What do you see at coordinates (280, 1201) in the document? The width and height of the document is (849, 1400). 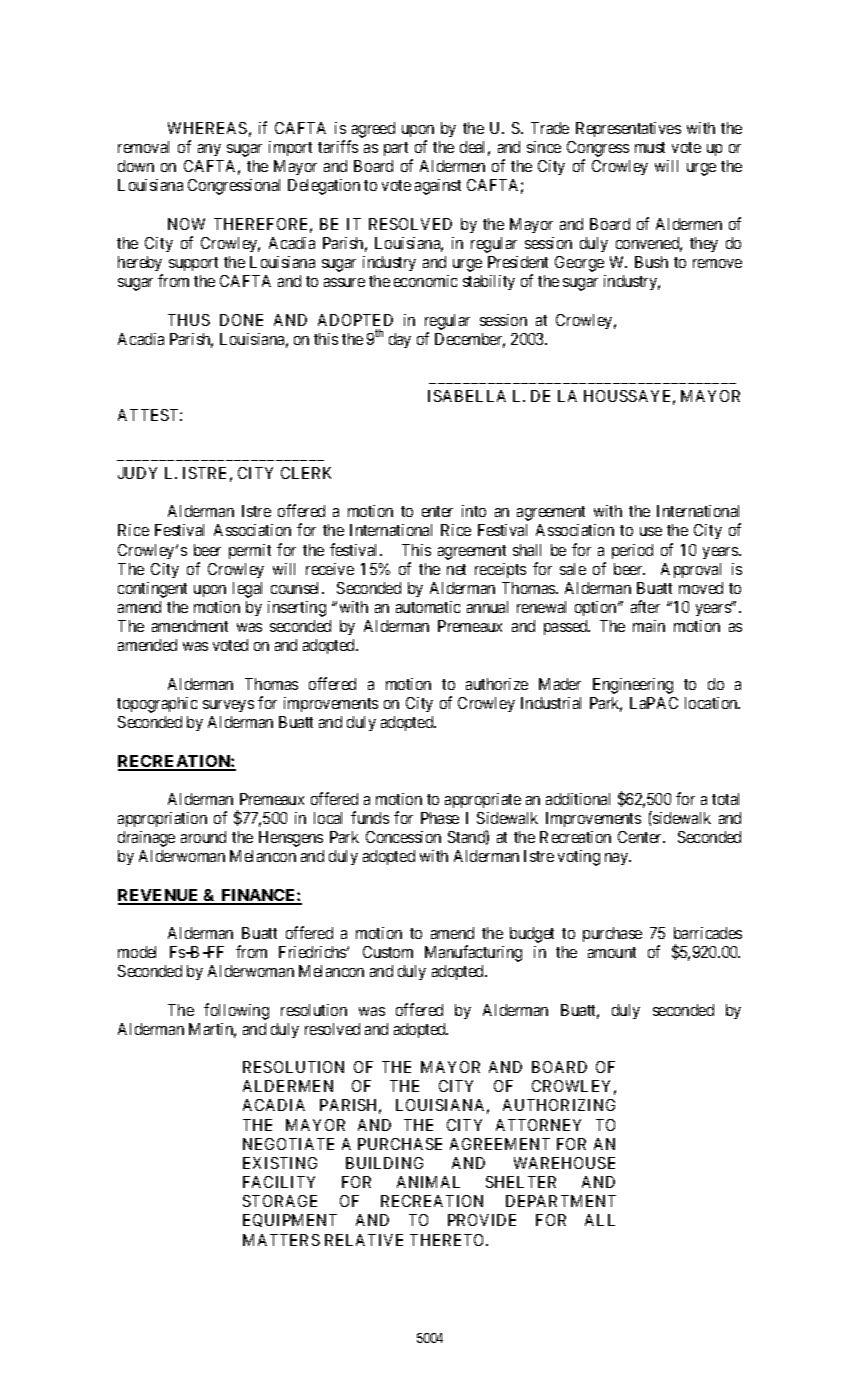 I see `STORAGE` at bounding box center [280, 1201].
